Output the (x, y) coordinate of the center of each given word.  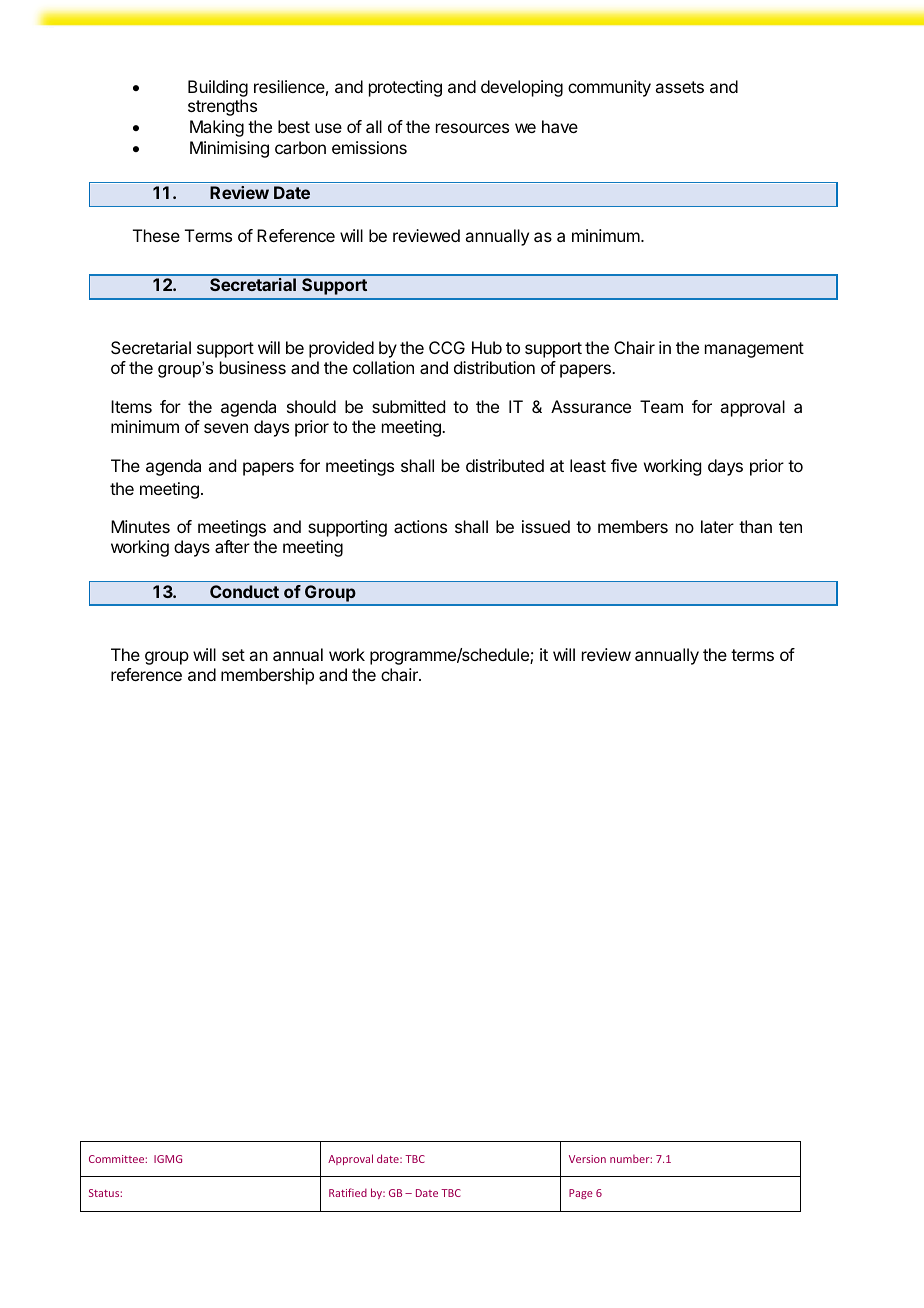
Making (217, 128)
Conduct (244, 591)
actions (420, 526)
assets (679, 87)
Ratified (348, 1192)
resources (472, 128)
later (717, 526)
